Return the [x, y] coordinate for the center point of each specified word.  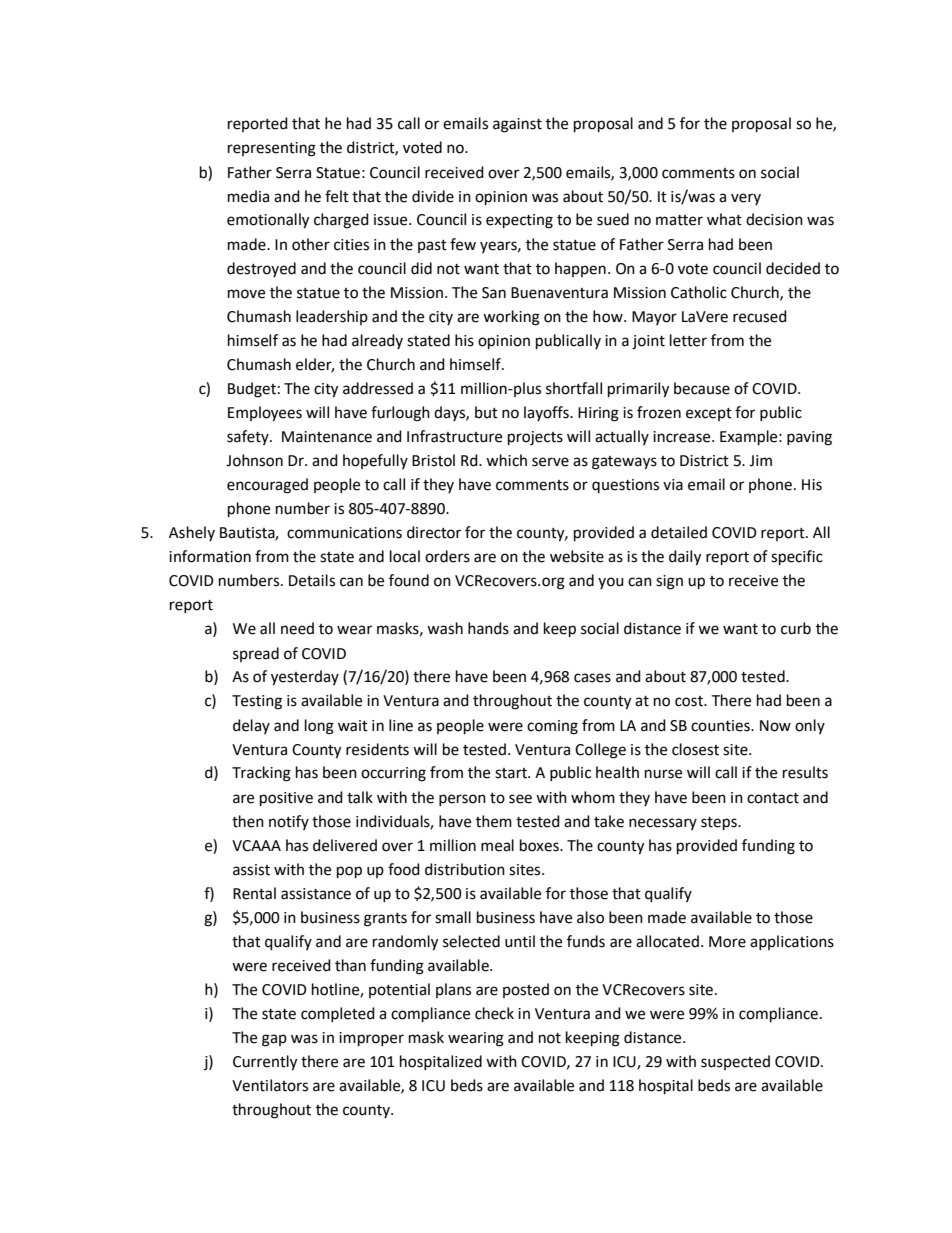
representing [272, 149]
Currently [265, 1063]
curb [796, 628]
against [517, 125]
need [297, 628]
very [746, 199]
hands [488, 628]
